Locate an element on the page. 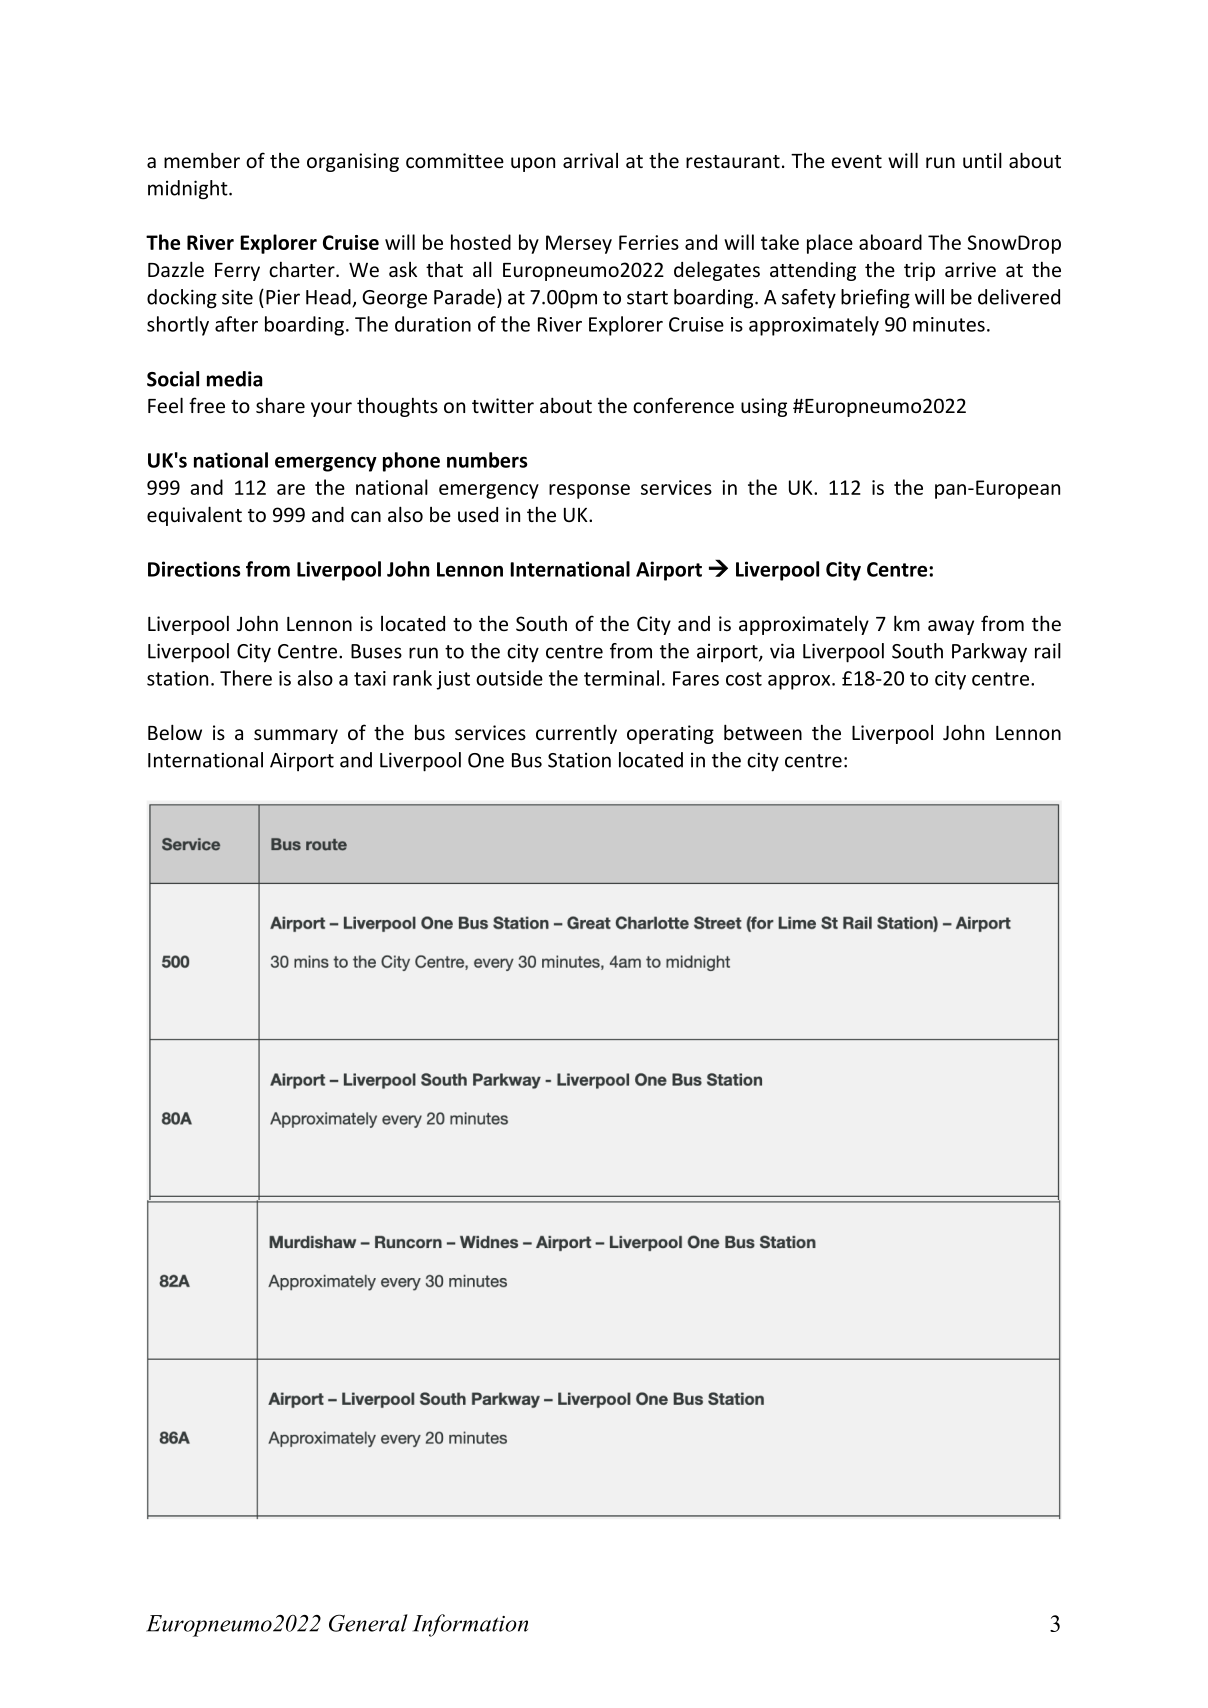  General is located at coordinates (368, 1623).
